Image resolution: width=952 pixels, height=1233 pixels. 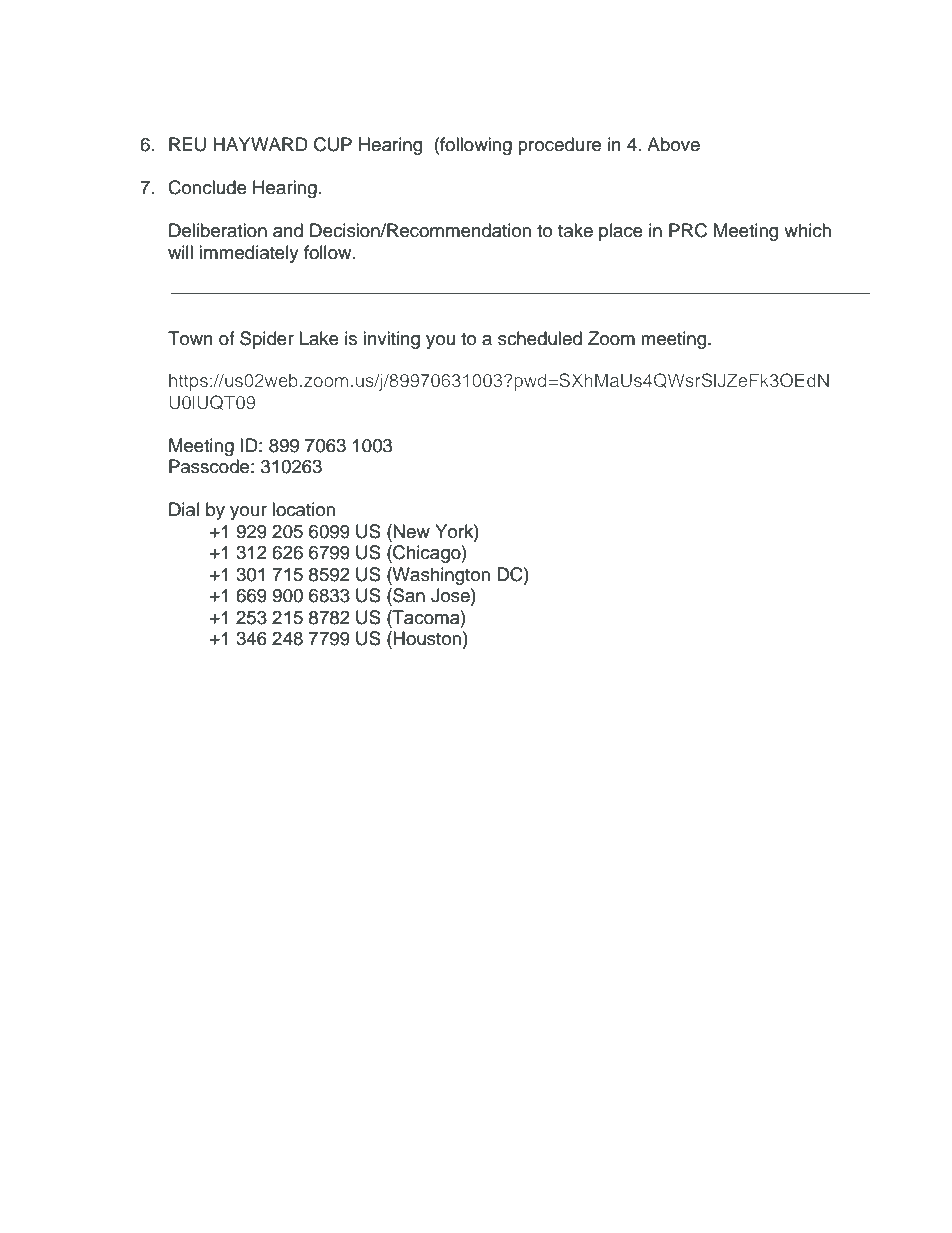 What do you see at coordinates (559, 146) in the screenshot?
I see `procedure` at bounding box center [559, 146].
